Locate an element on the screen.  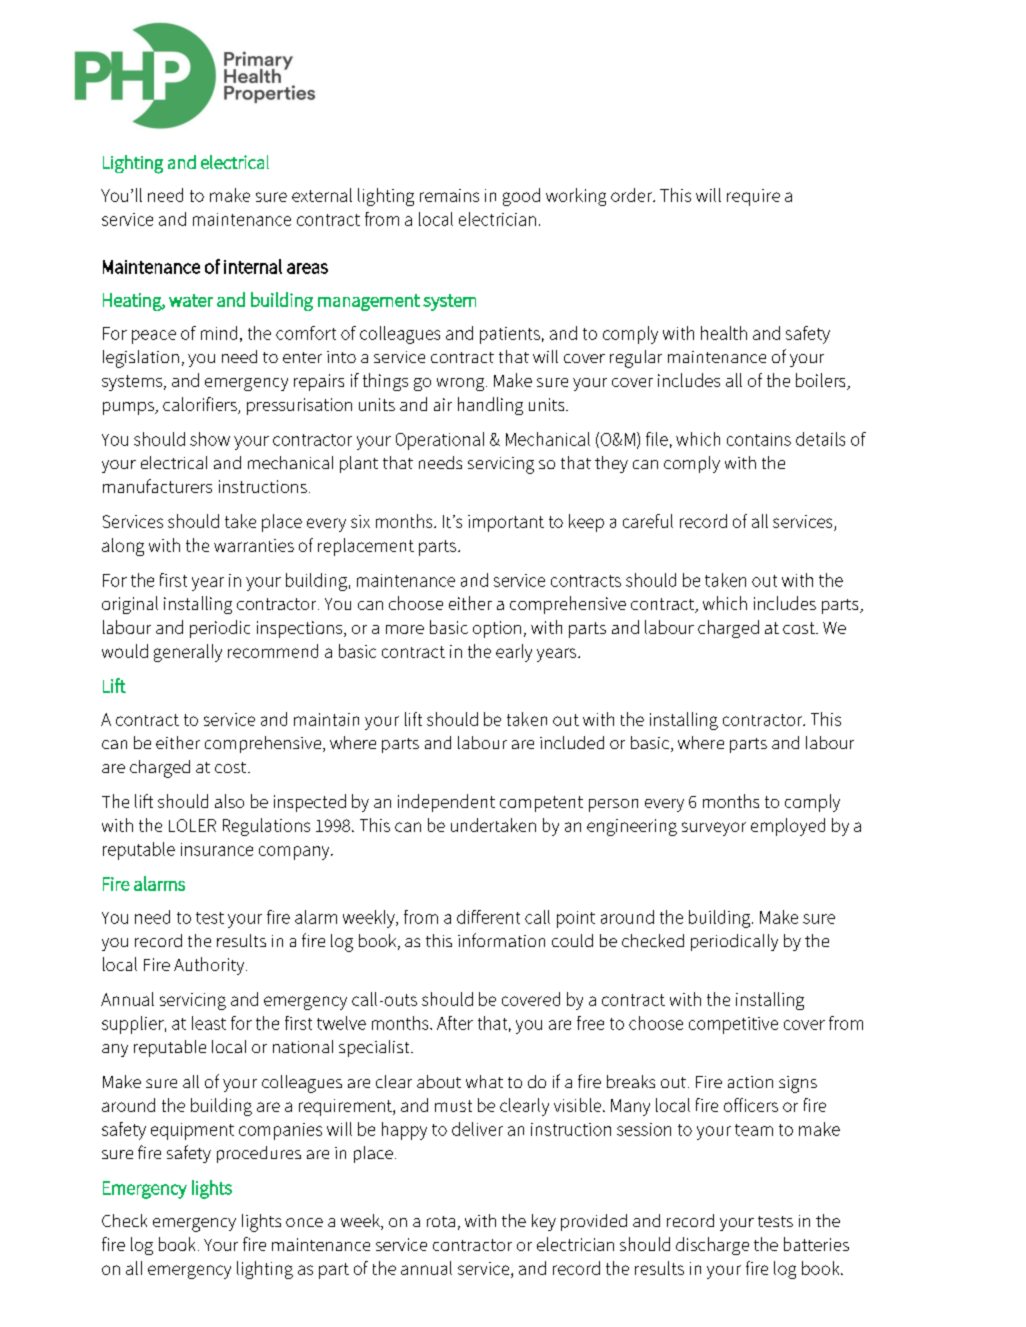
surveyor is located at coordinates (714, 829).
